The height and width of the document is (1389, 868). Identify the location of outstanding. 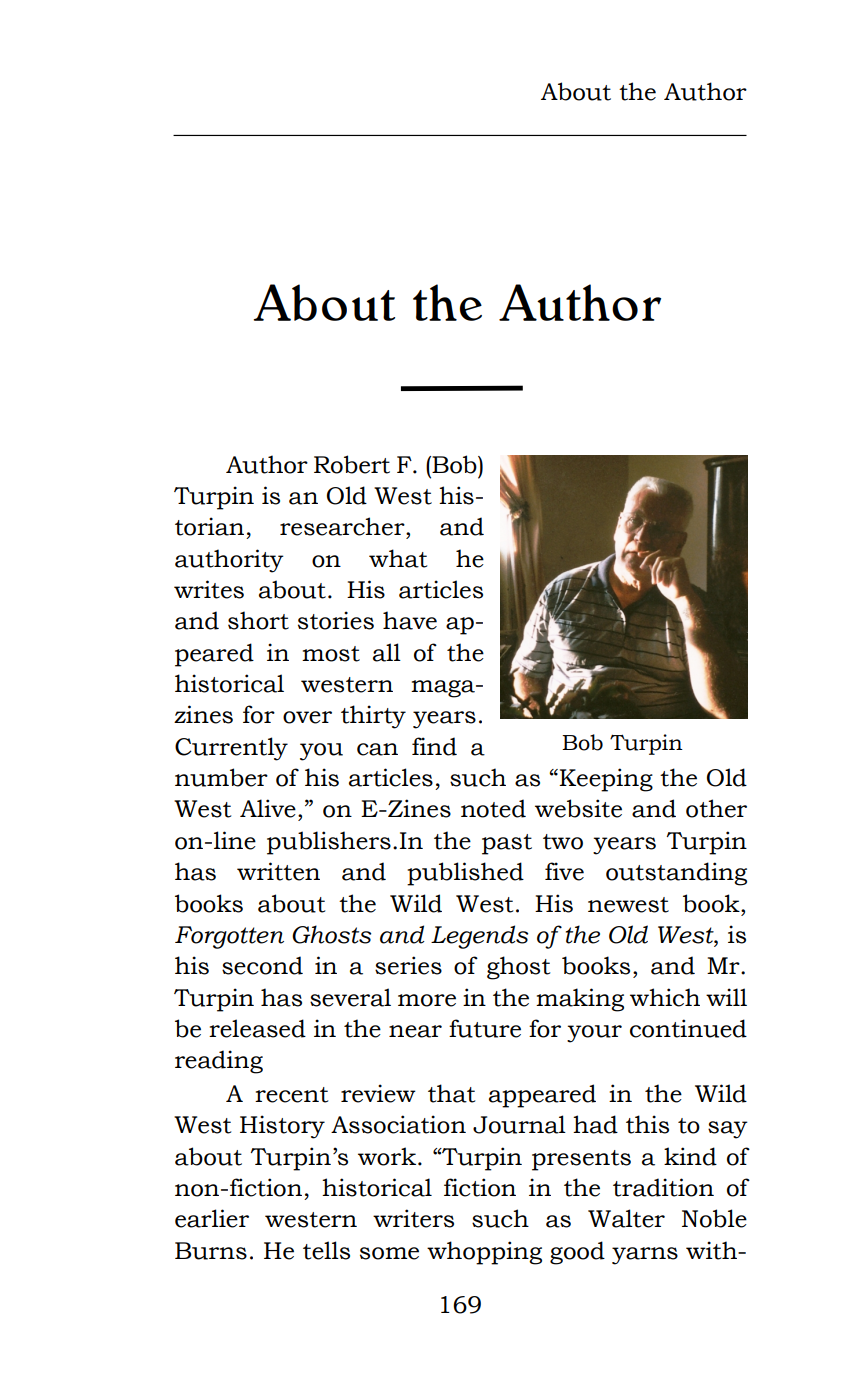
(676, 874).
